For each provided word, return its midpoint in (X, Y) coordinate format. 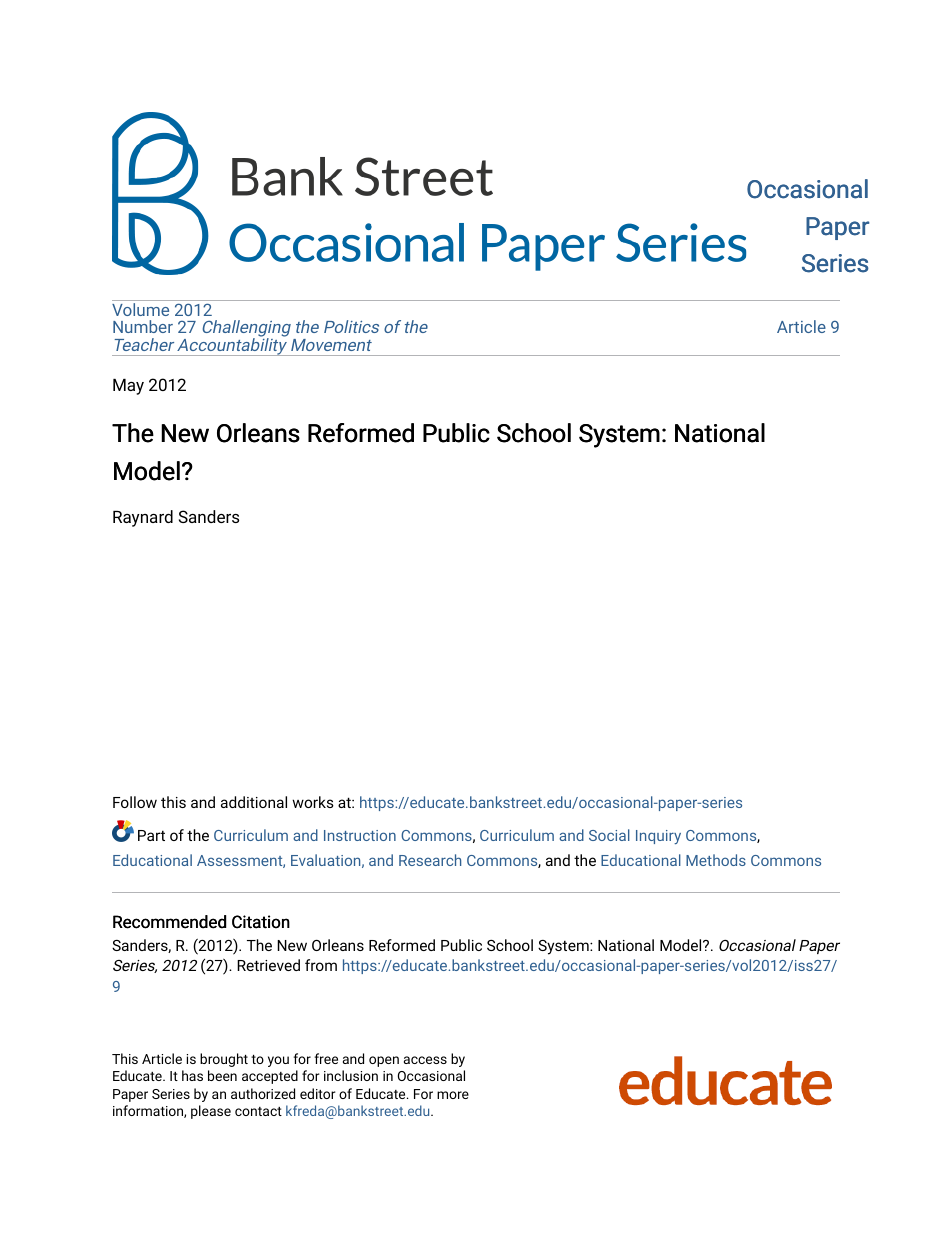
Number (143, 326)
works (313, 802)
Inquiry (658, 837)
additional (254, 802)
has (192, 1075)
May (128, 387)
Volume (140, 309)
